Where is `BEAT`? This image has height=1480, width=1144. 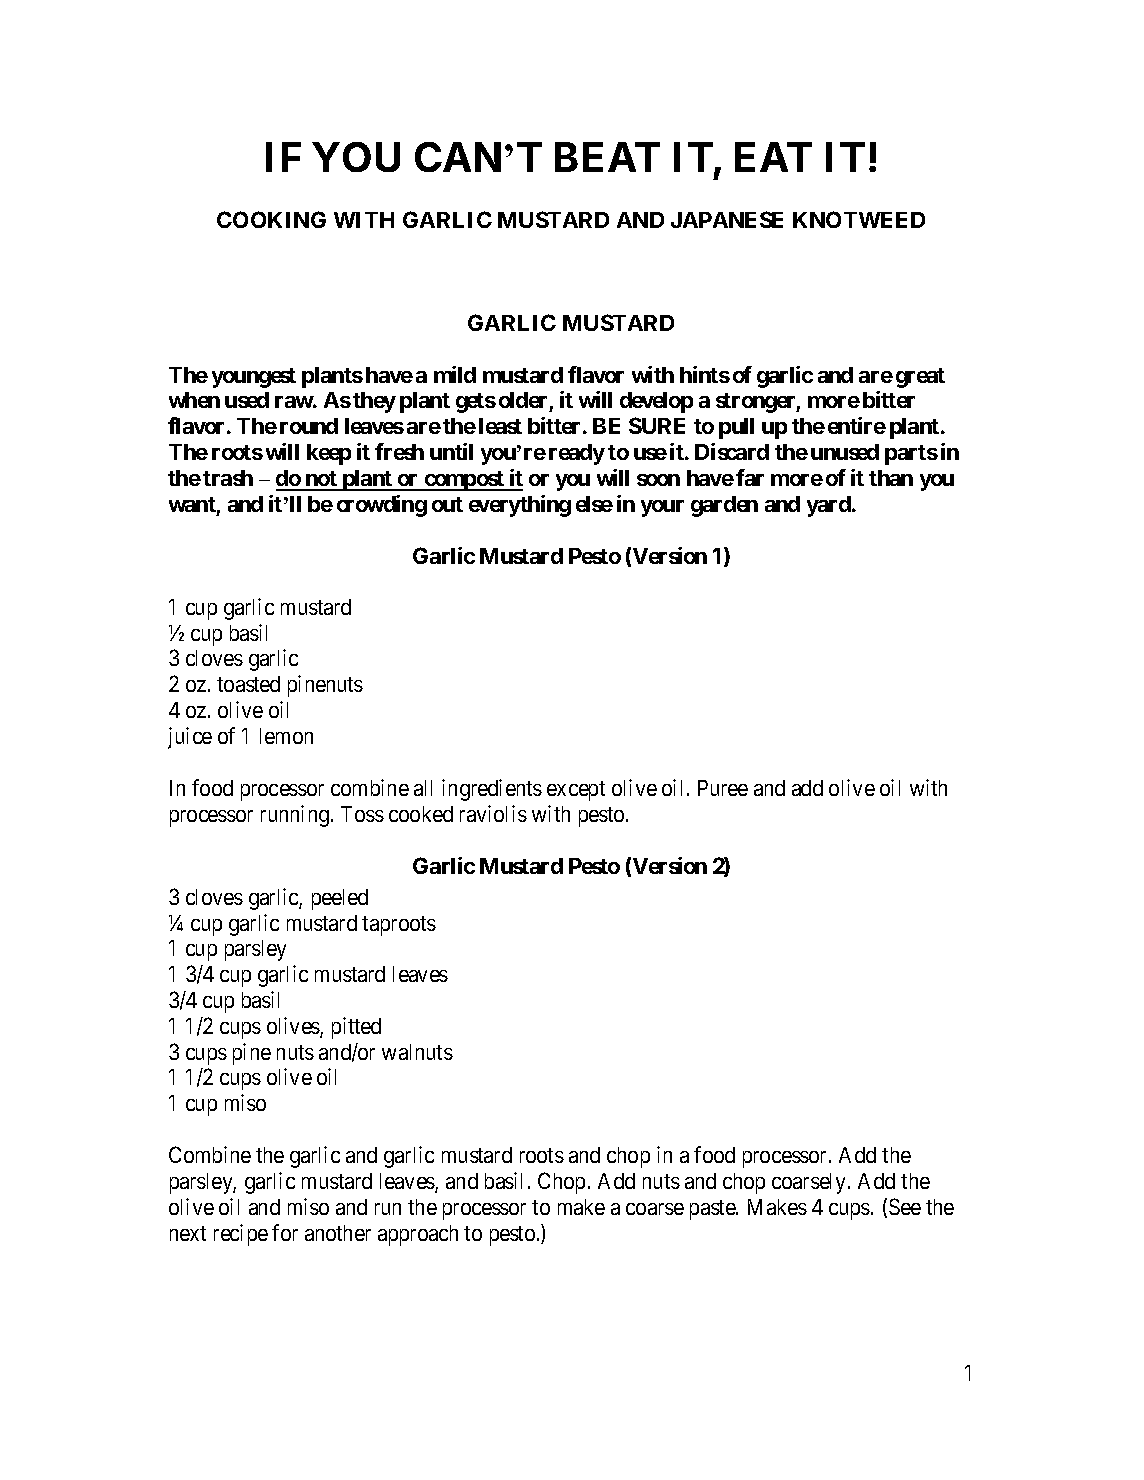
BEAT is located at coordinates (607, 157).
